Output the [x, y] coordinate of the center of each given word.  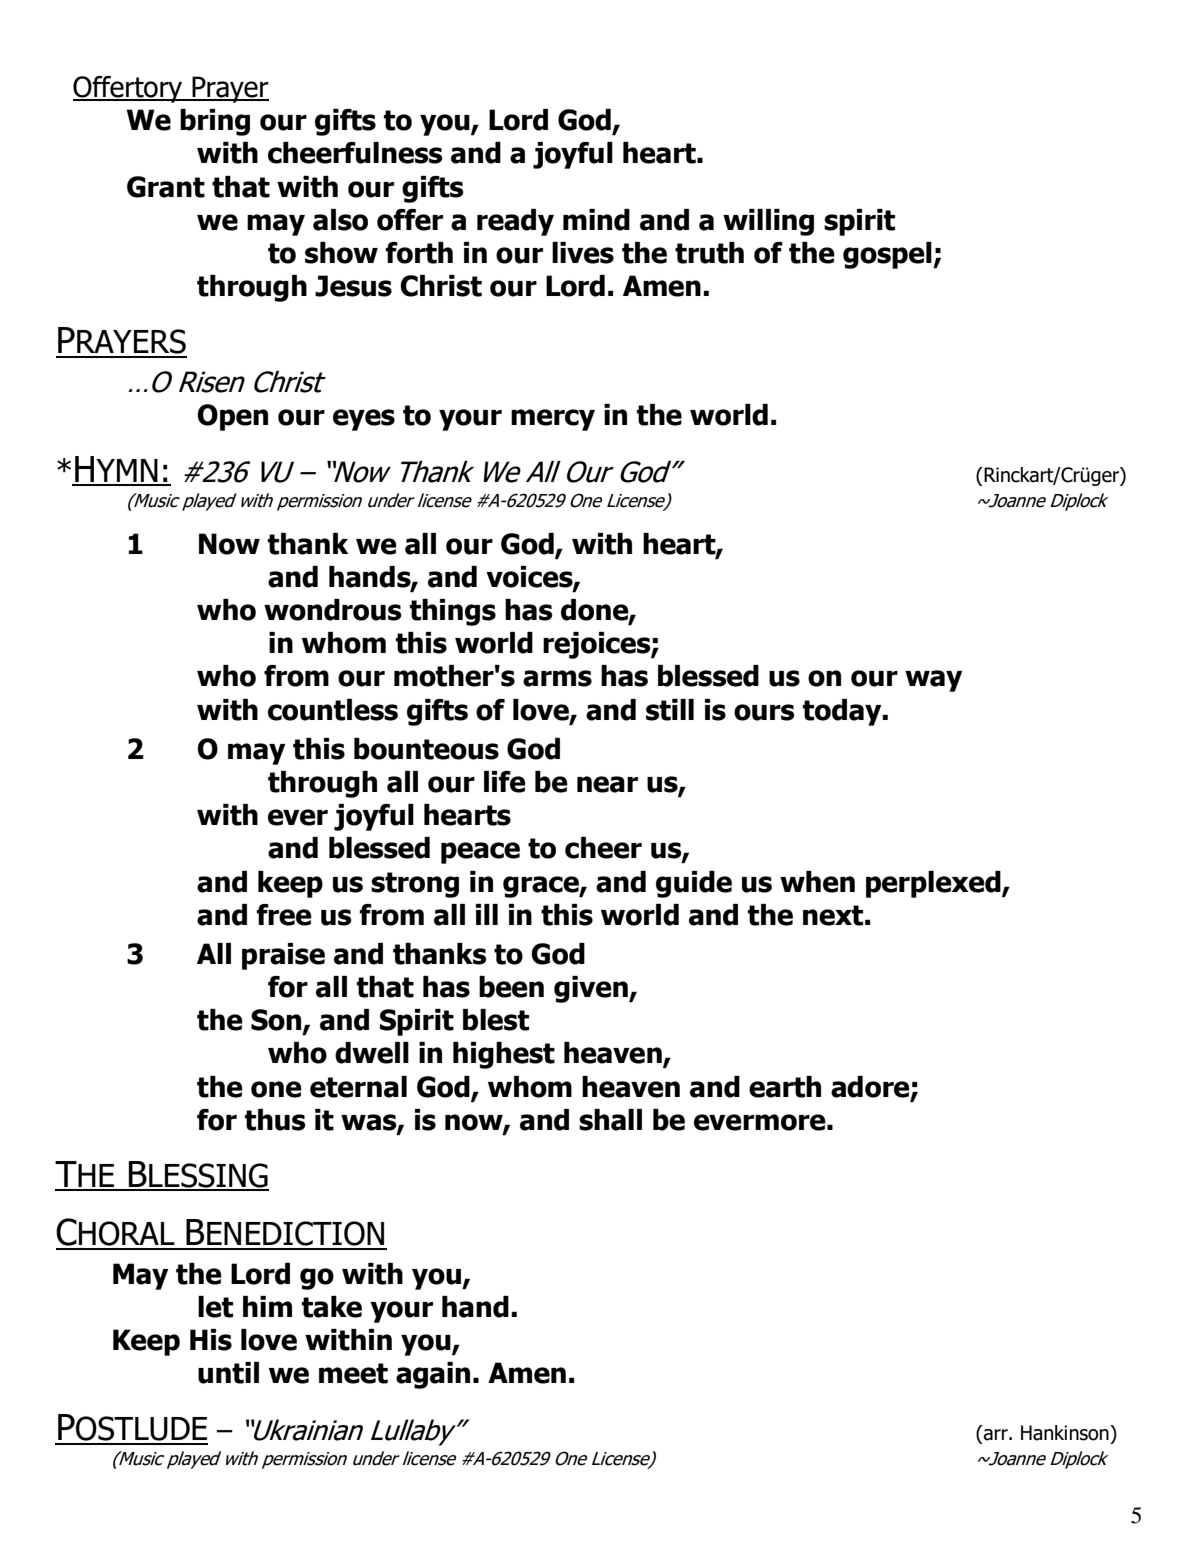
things [453, 612]
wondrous [333, 610]
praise [283, 956]
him [267, 1306]
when [817, 882]
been [511, 987]
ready [515, 222]
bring [215, 122]
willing [768, 222]
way [933, 681]
